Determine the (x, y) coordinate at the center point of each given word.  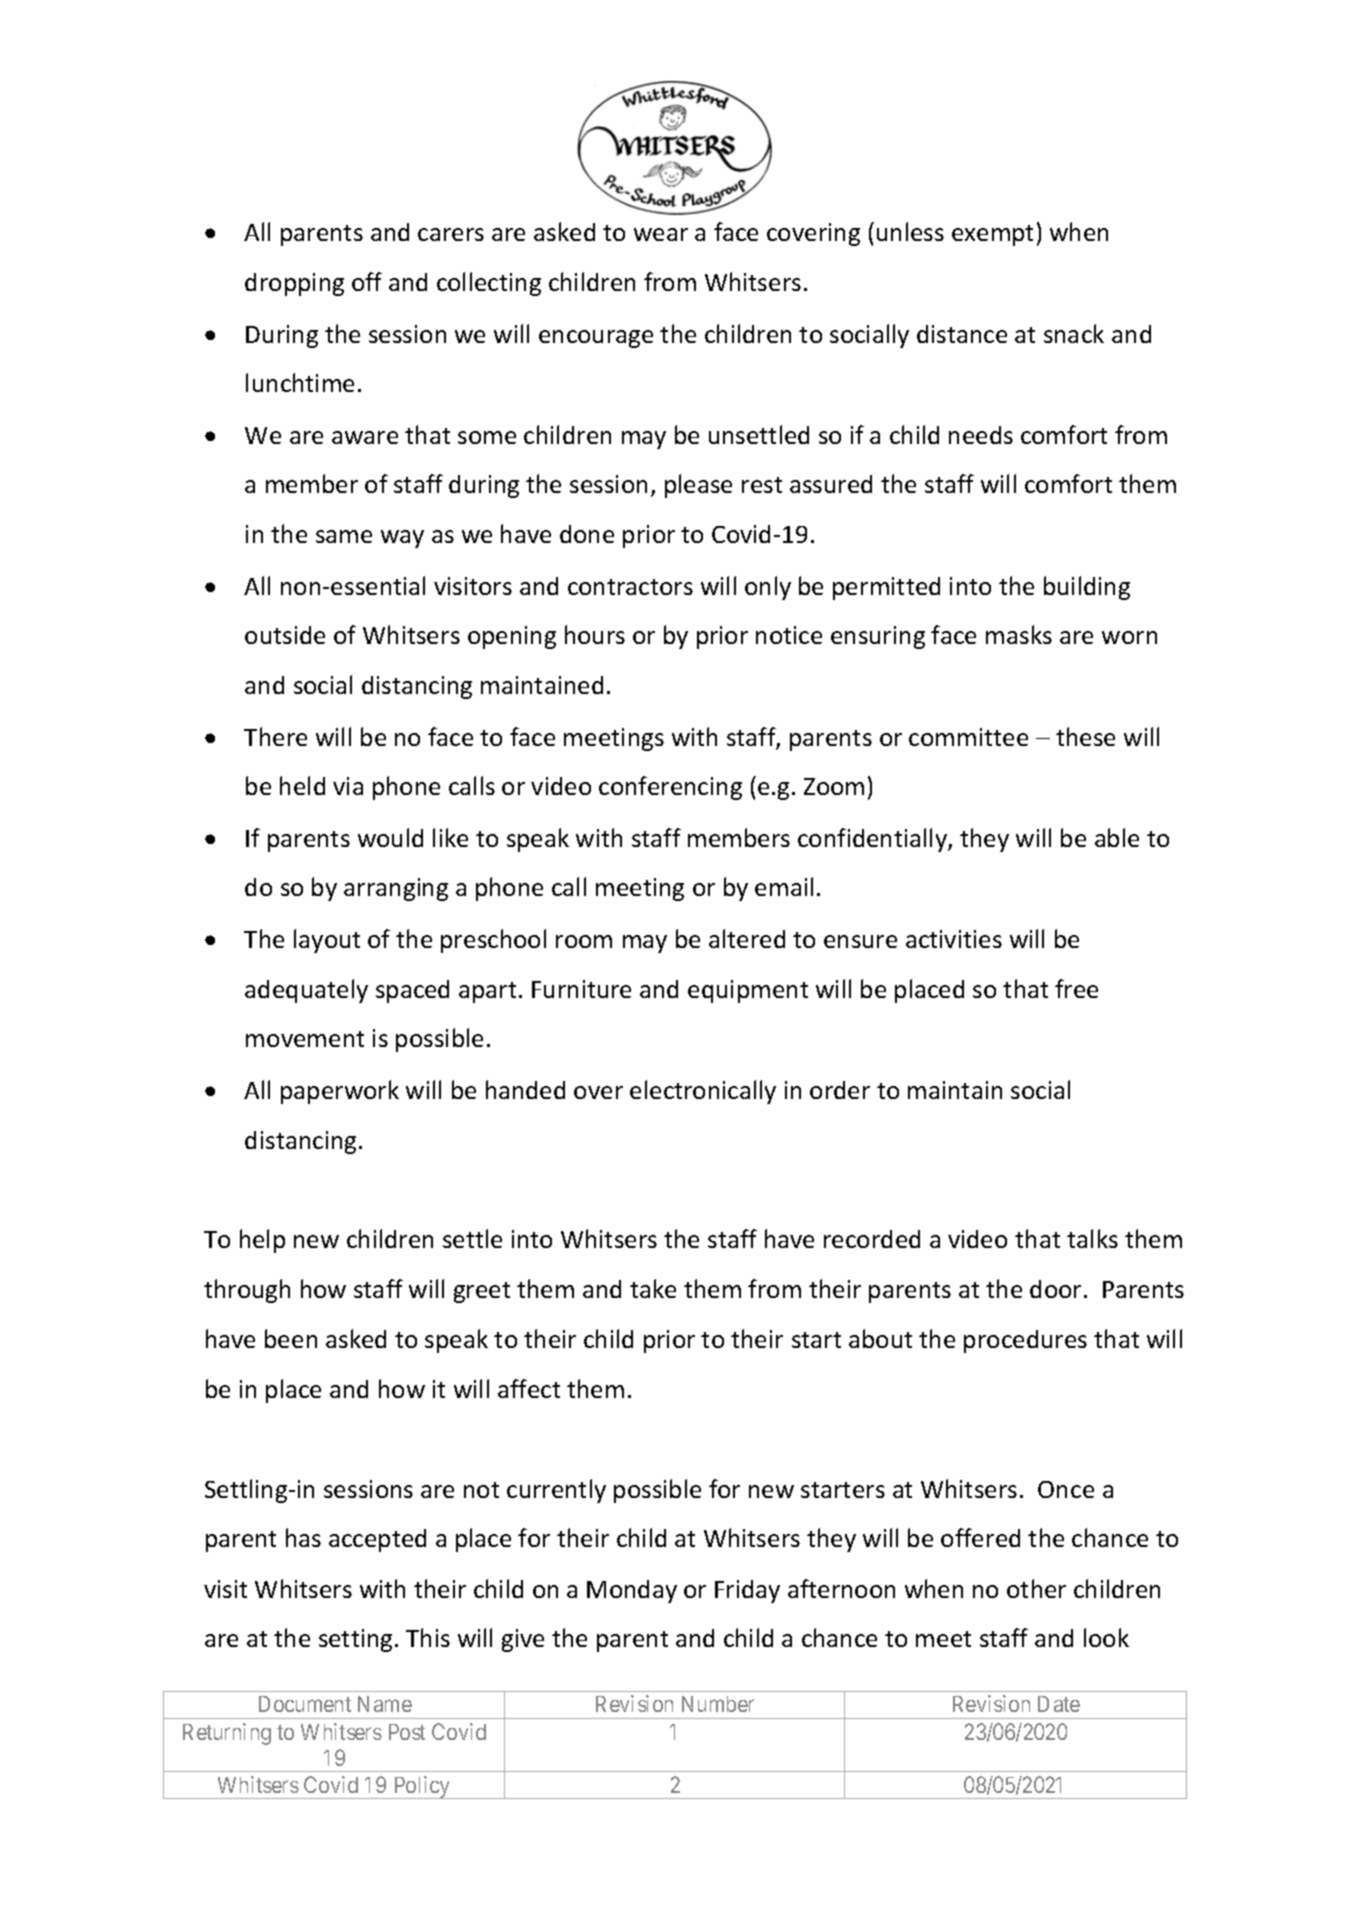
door (1055, 1289)
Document (305, 1704)
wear (661, 234)
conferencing (670, 788)
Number (718, 1704)
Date (1059, 1704)
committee (968, 737)
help (262, 1241)
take (653, 1288)
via (348, 786)
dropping (294, 284)
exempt (992, 235)
